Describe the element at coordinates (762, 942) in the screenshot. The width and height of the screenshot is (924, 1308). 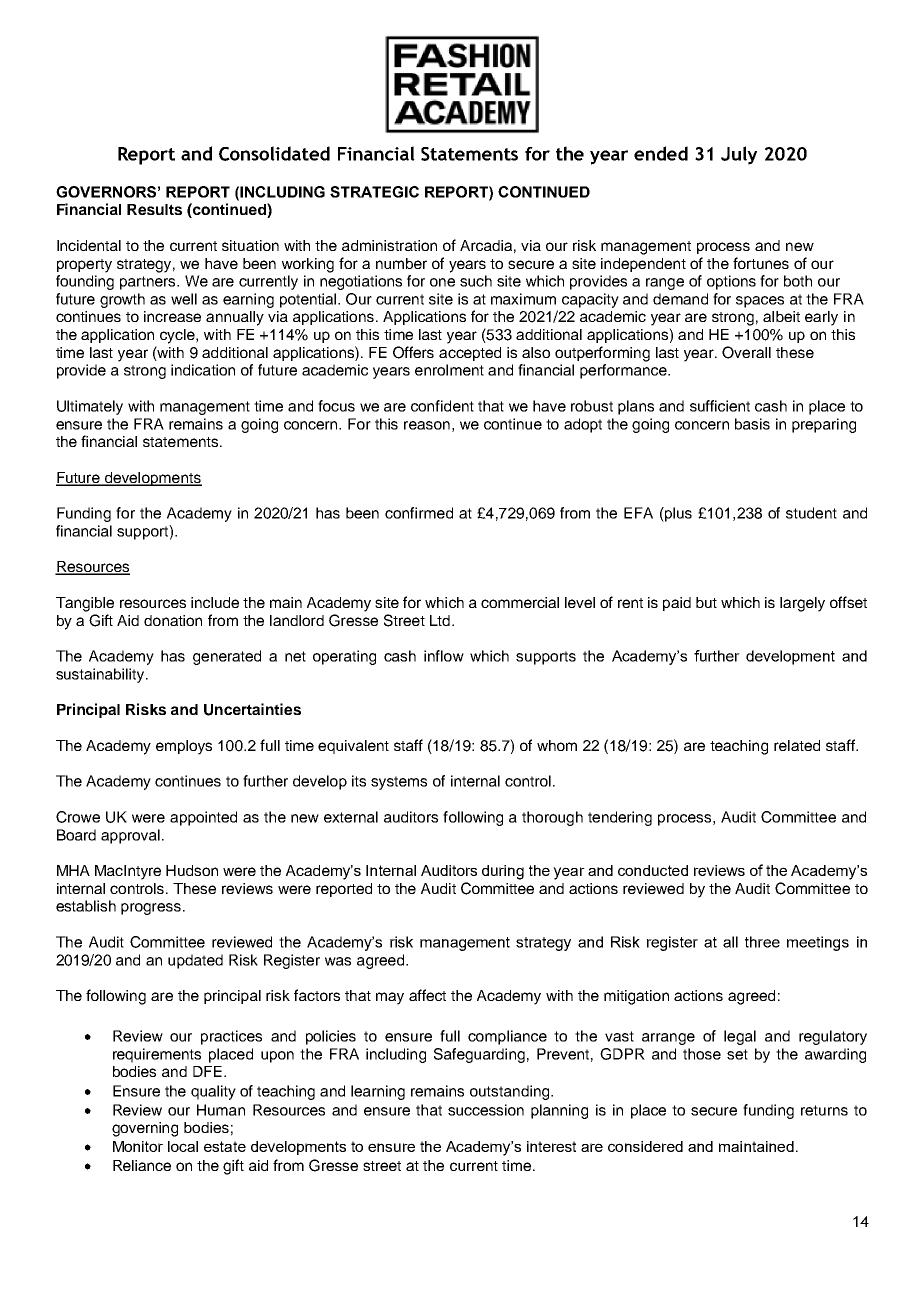
I see `three` at that location.
